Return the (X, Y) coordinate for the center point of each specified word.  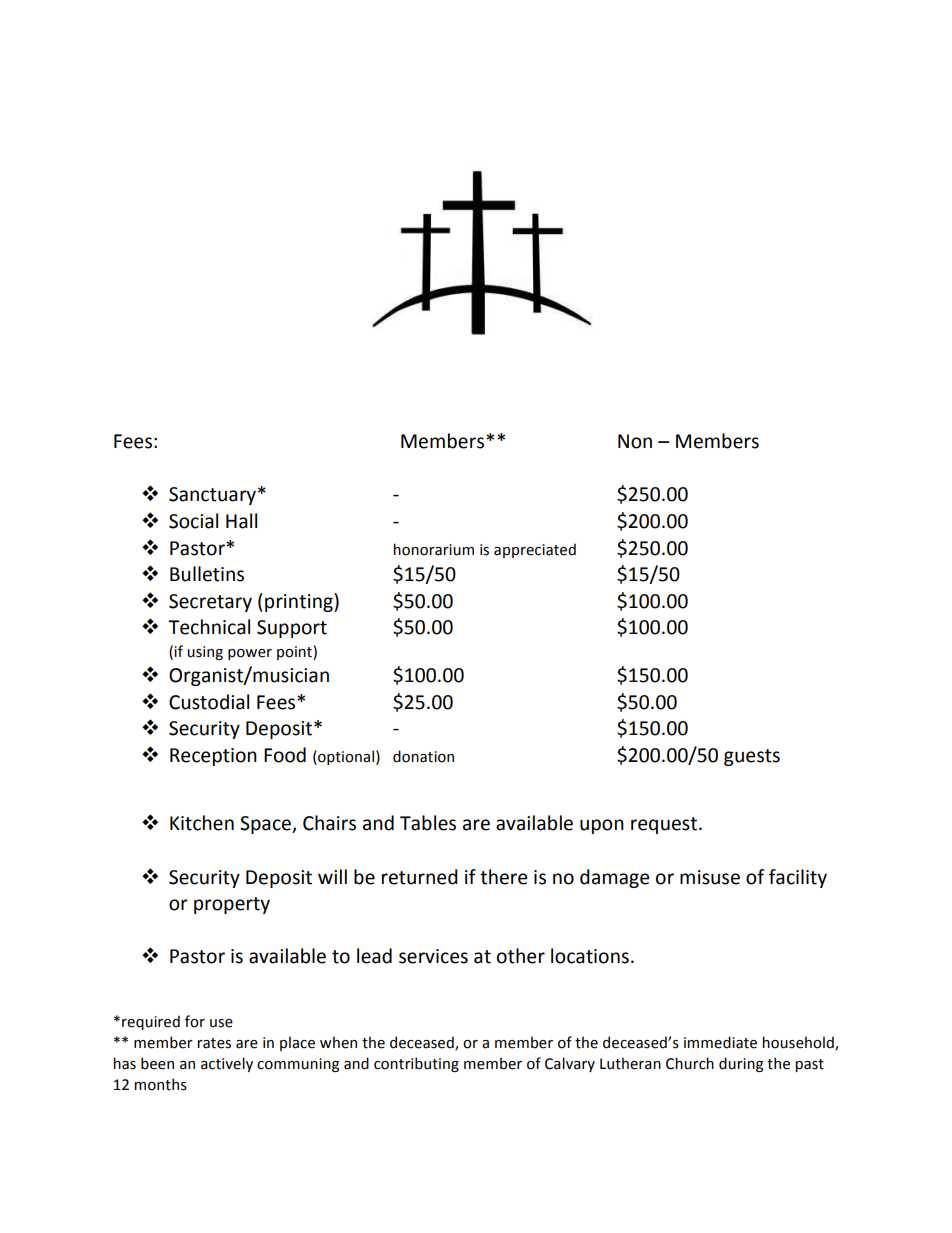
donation (423, 756)
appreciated (535, 550)
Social (193, 521)
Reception (213, 757)
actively (227, 1064)
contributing (416, 1064)
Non (635, 441)
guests (752, 757)
